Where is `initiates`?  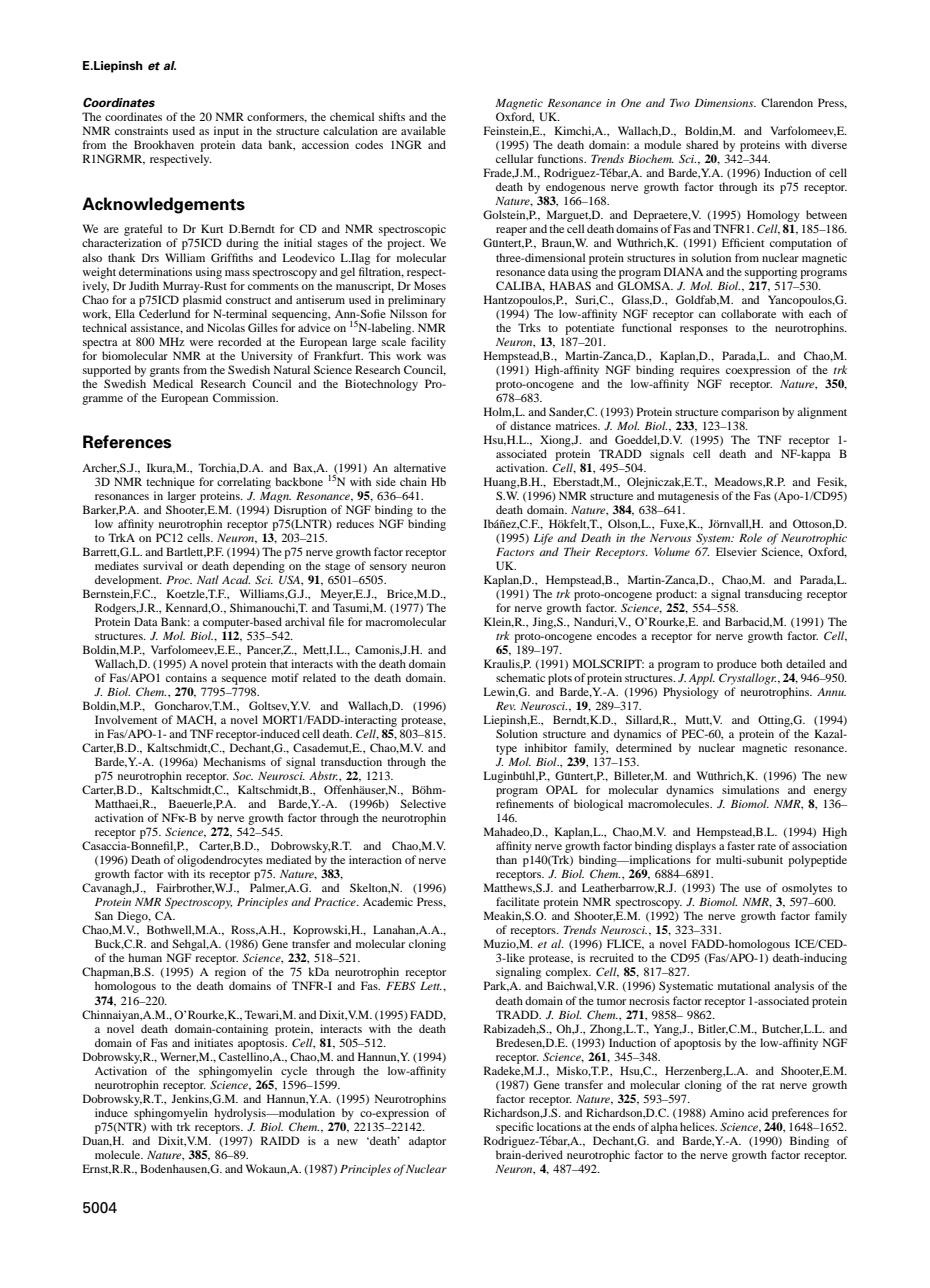 initiates is located at coordinates (213, 1042).
